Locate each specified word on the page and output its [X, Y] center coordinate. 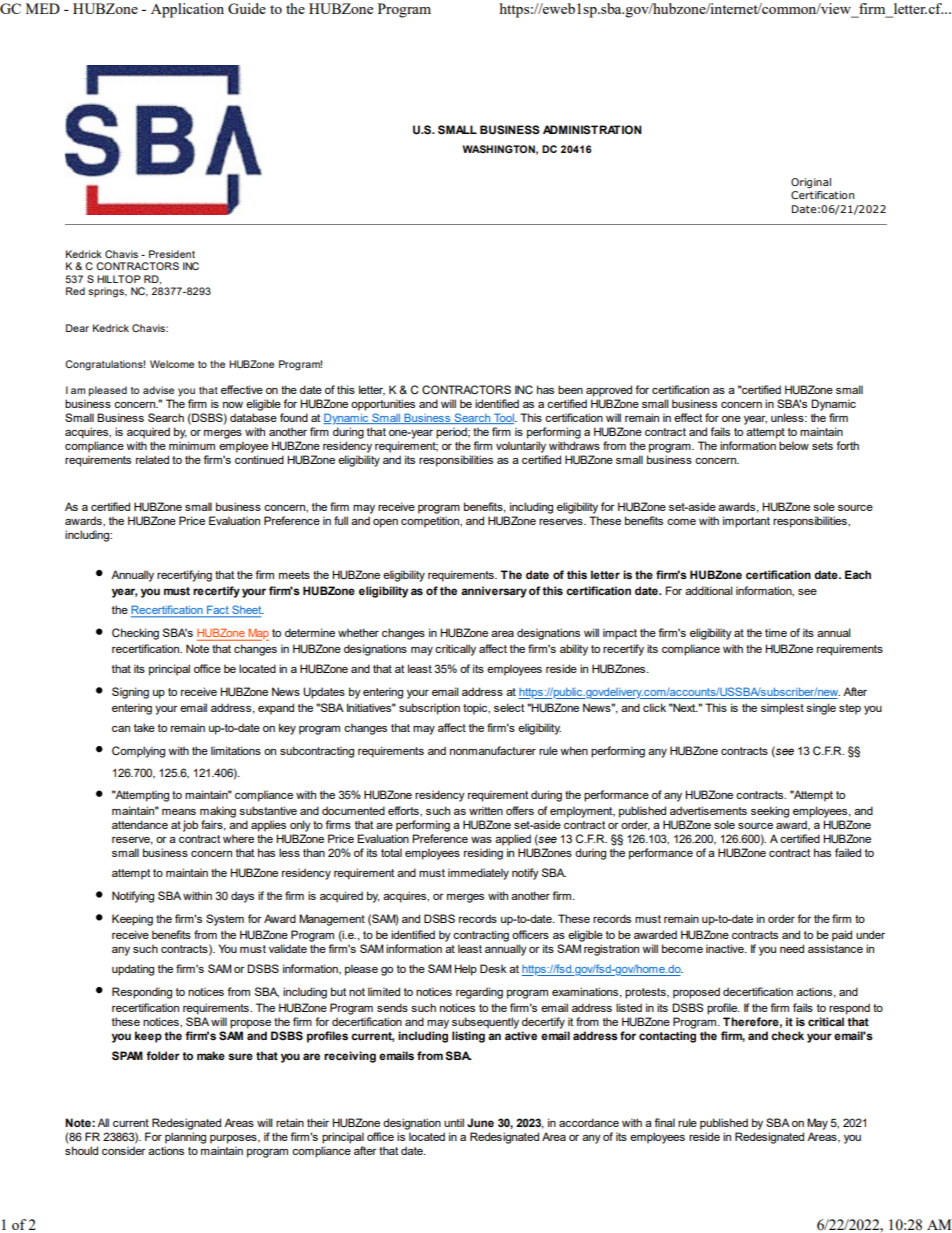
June [480, 1122]
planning [185, 1138]
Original [811, 183]
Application [187, 10]
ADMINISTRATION [592, 129]
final [664, 1122]
